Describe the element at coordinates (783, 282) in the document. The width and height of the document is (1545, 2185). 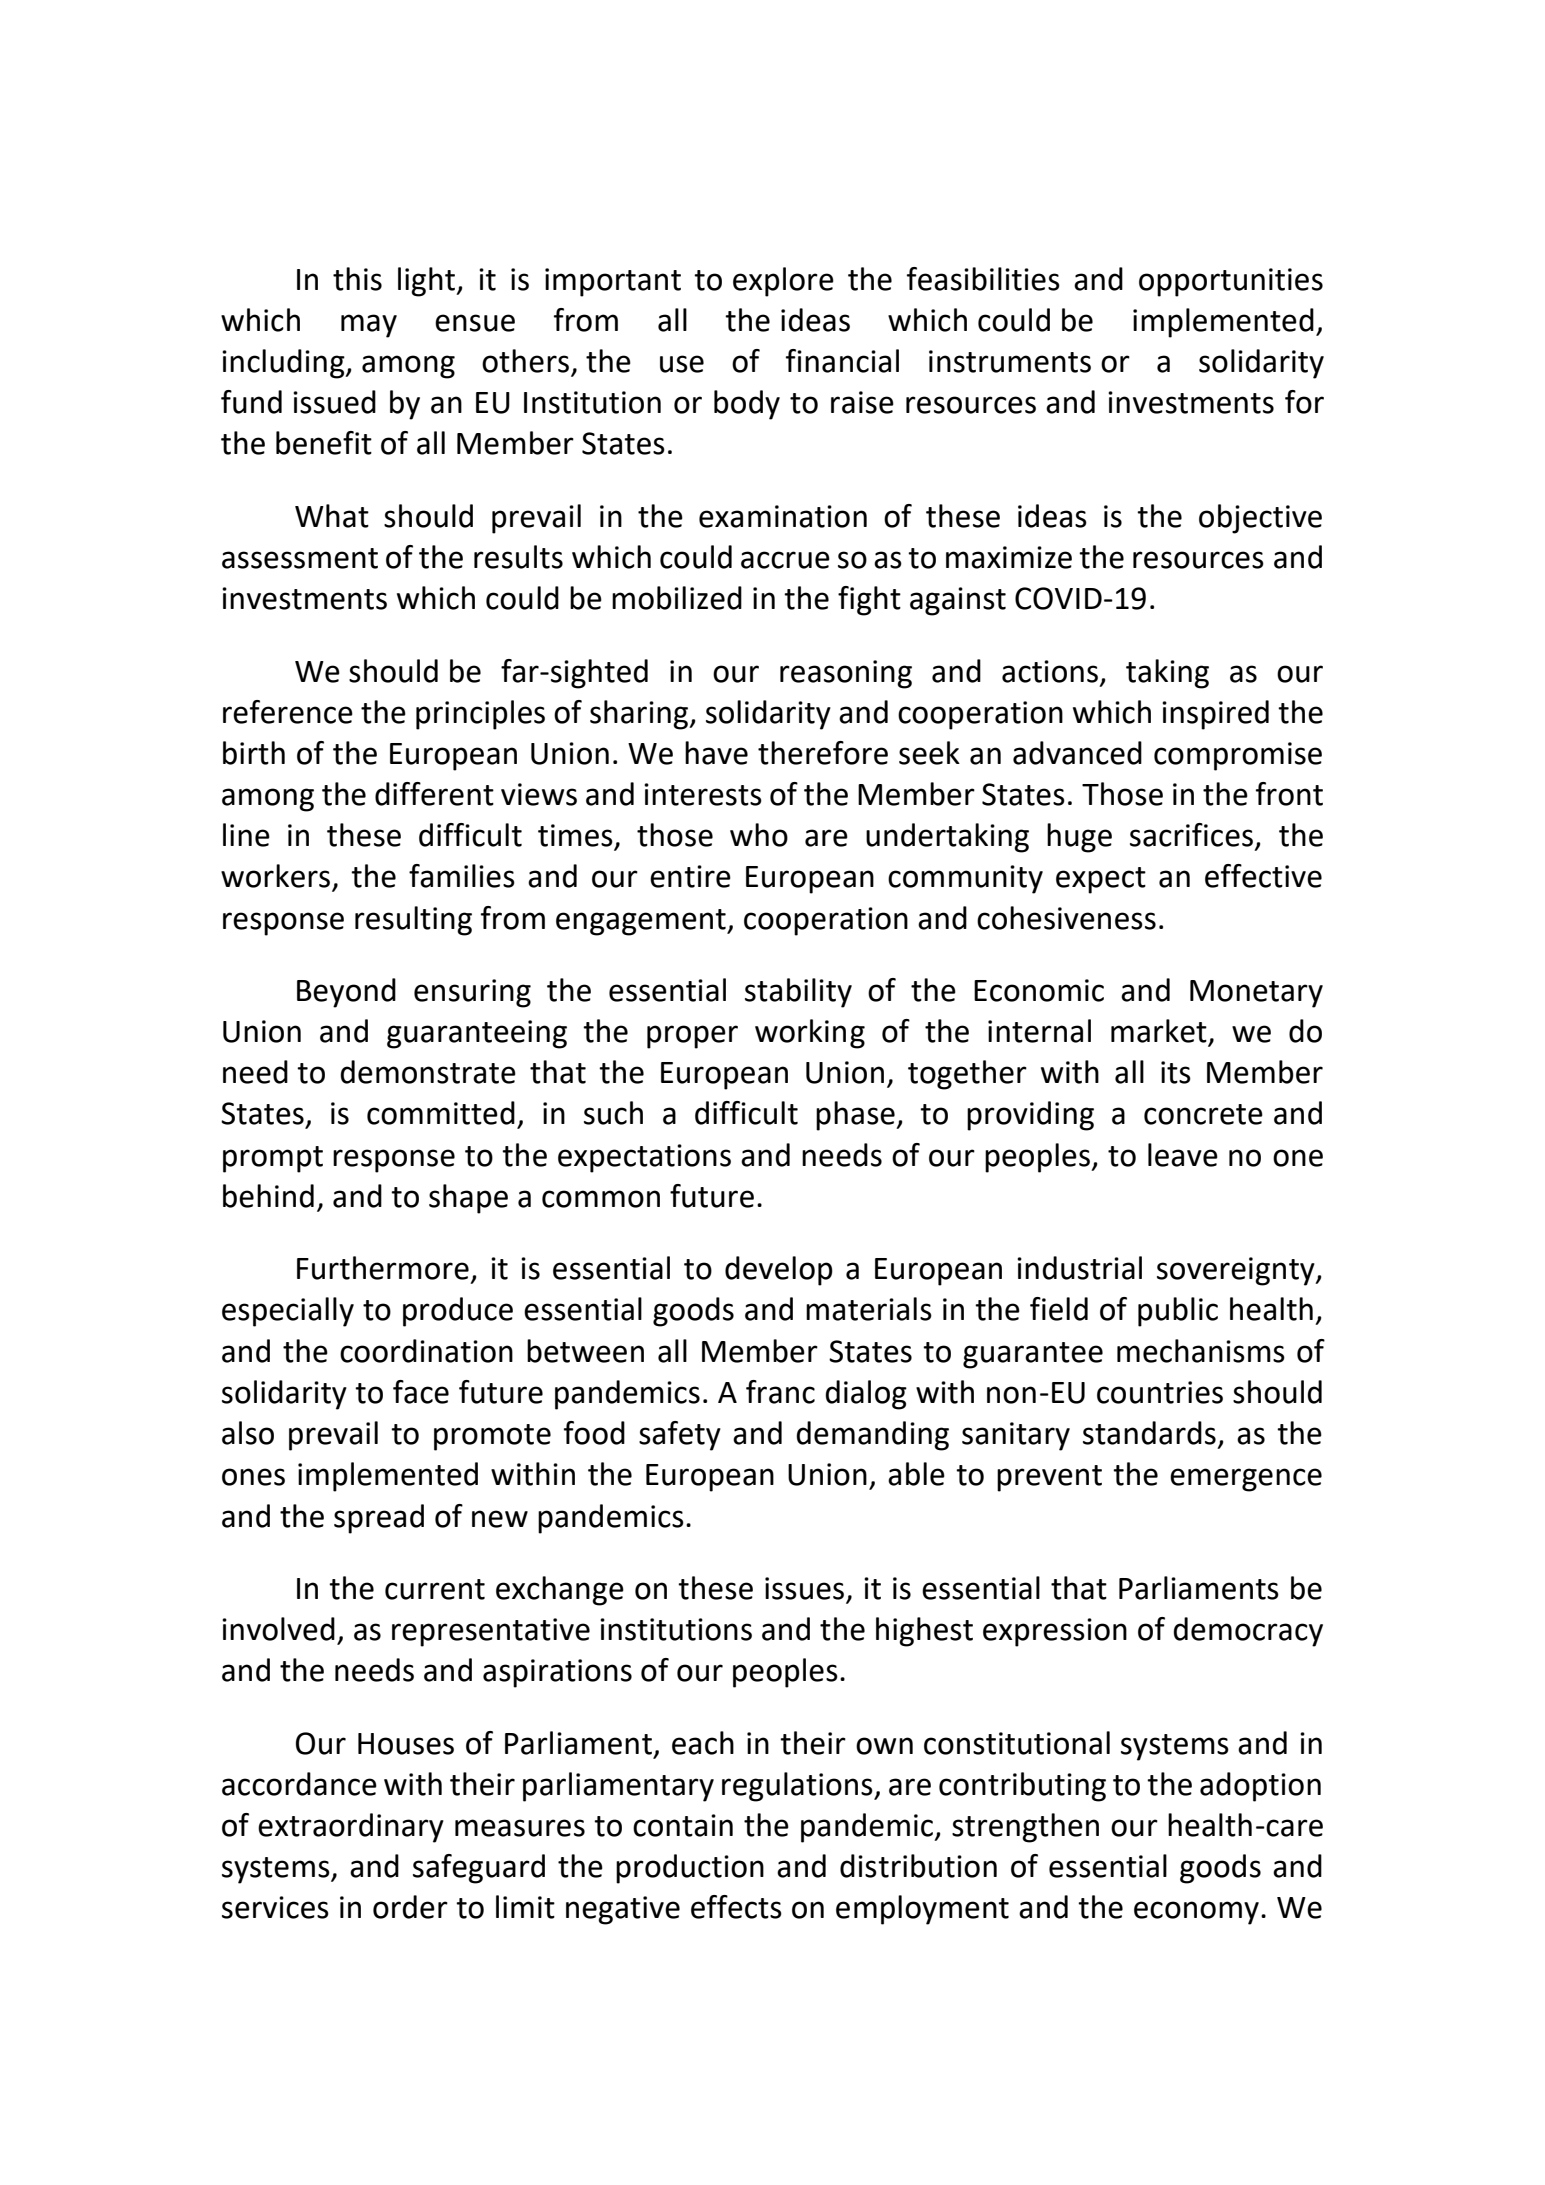
I see `explore` at that location.
